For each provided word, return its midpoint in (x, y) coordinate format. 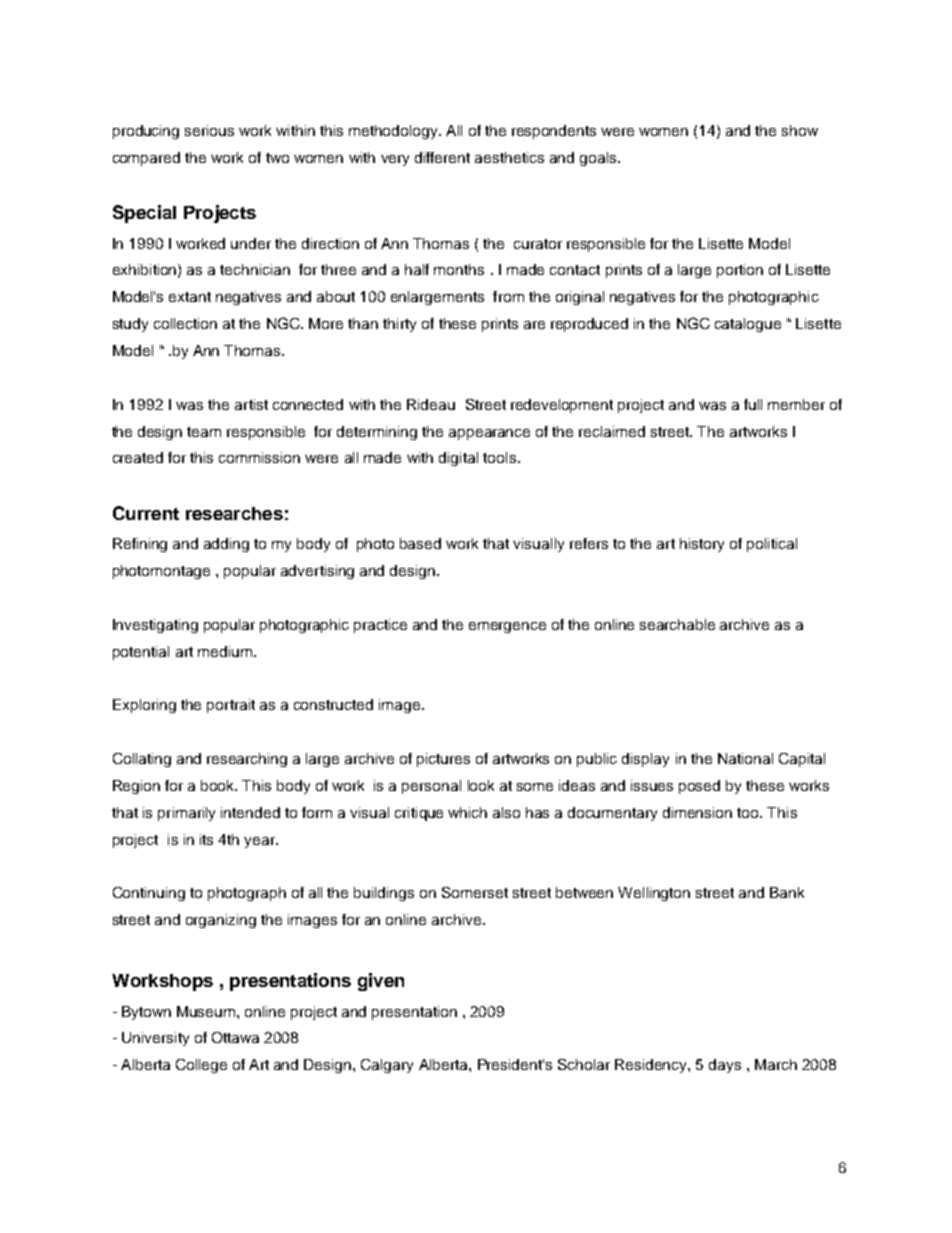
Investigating (155, 626)
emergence (507, 627)
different (442, 157)
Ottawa (235, 1037)
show (800, 130)
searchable (677, 624)
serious (209, 130)
